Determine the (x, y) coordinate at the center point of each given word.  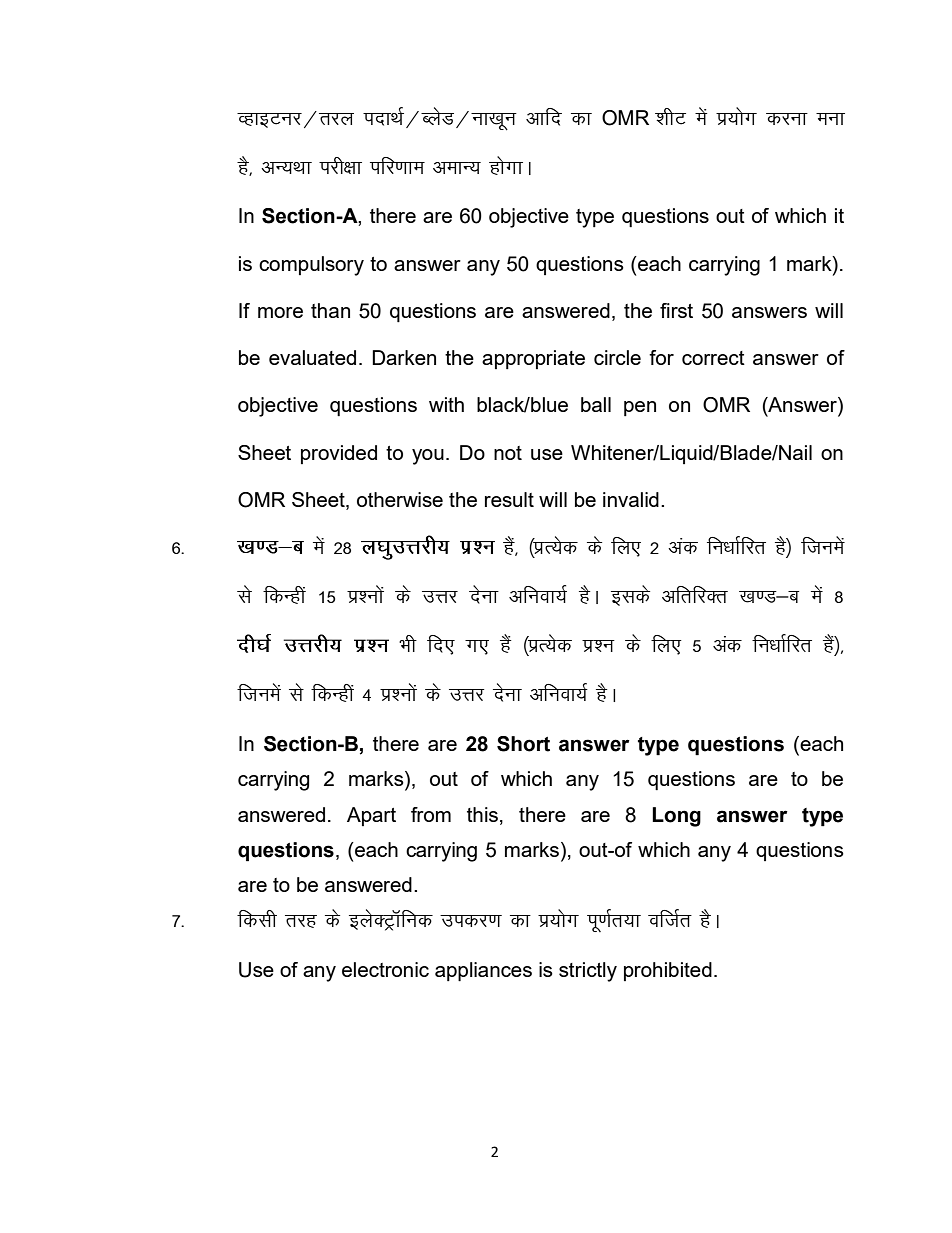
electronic (385, 969)
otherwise (400, 499)
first (676, 310)
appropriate (533, 359)
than (330, 310)
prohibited (668, 971)
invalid (631, 499)
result (509, 499)
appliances (483, 972)
